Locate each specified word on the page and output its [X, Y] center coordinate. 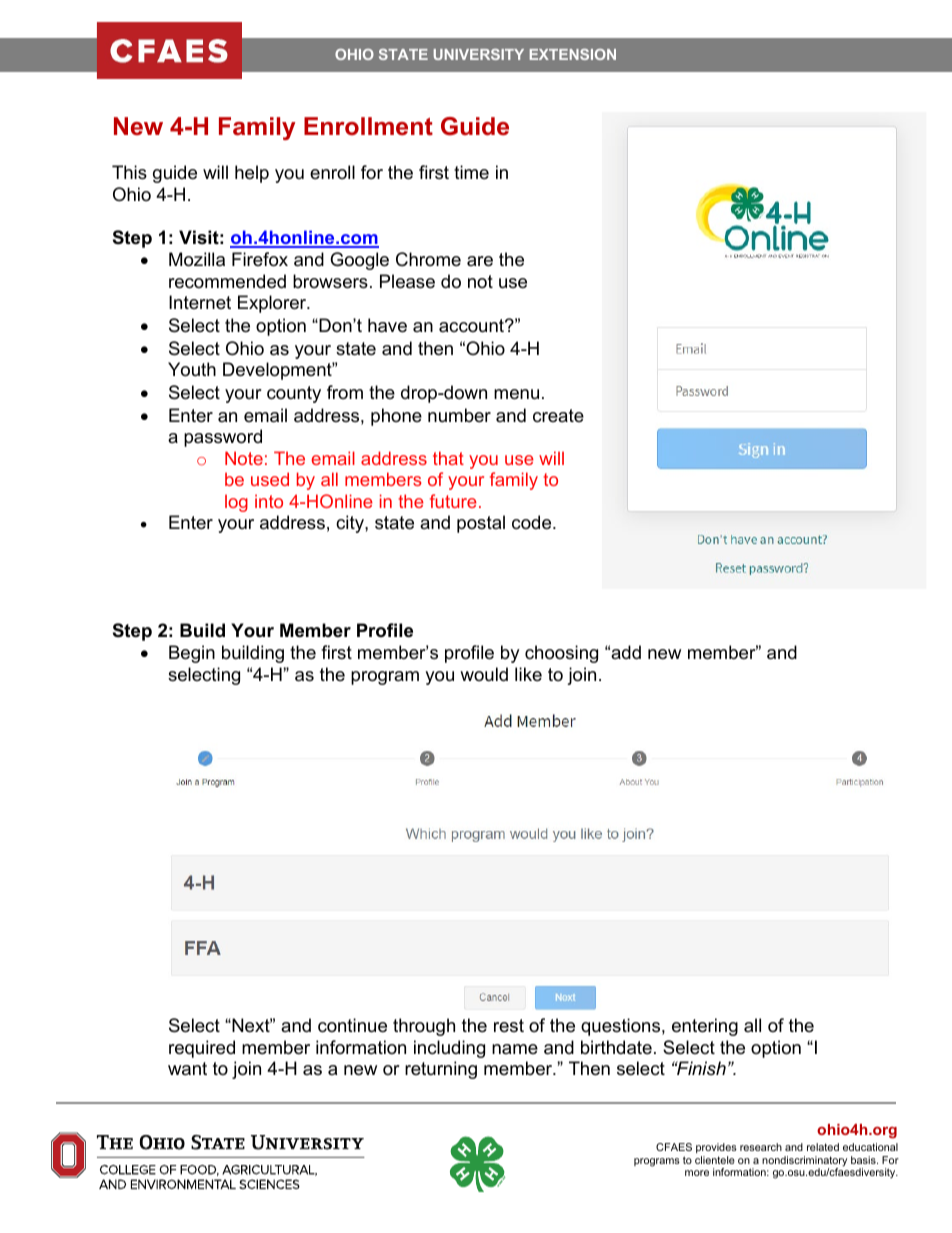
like [528, 674]
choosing [561, 654]
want [187, 1068]
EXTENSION [573, 54]
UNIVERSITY [479, 54]
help [252, 174]
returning [441, 1070]
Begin [192, 654]
